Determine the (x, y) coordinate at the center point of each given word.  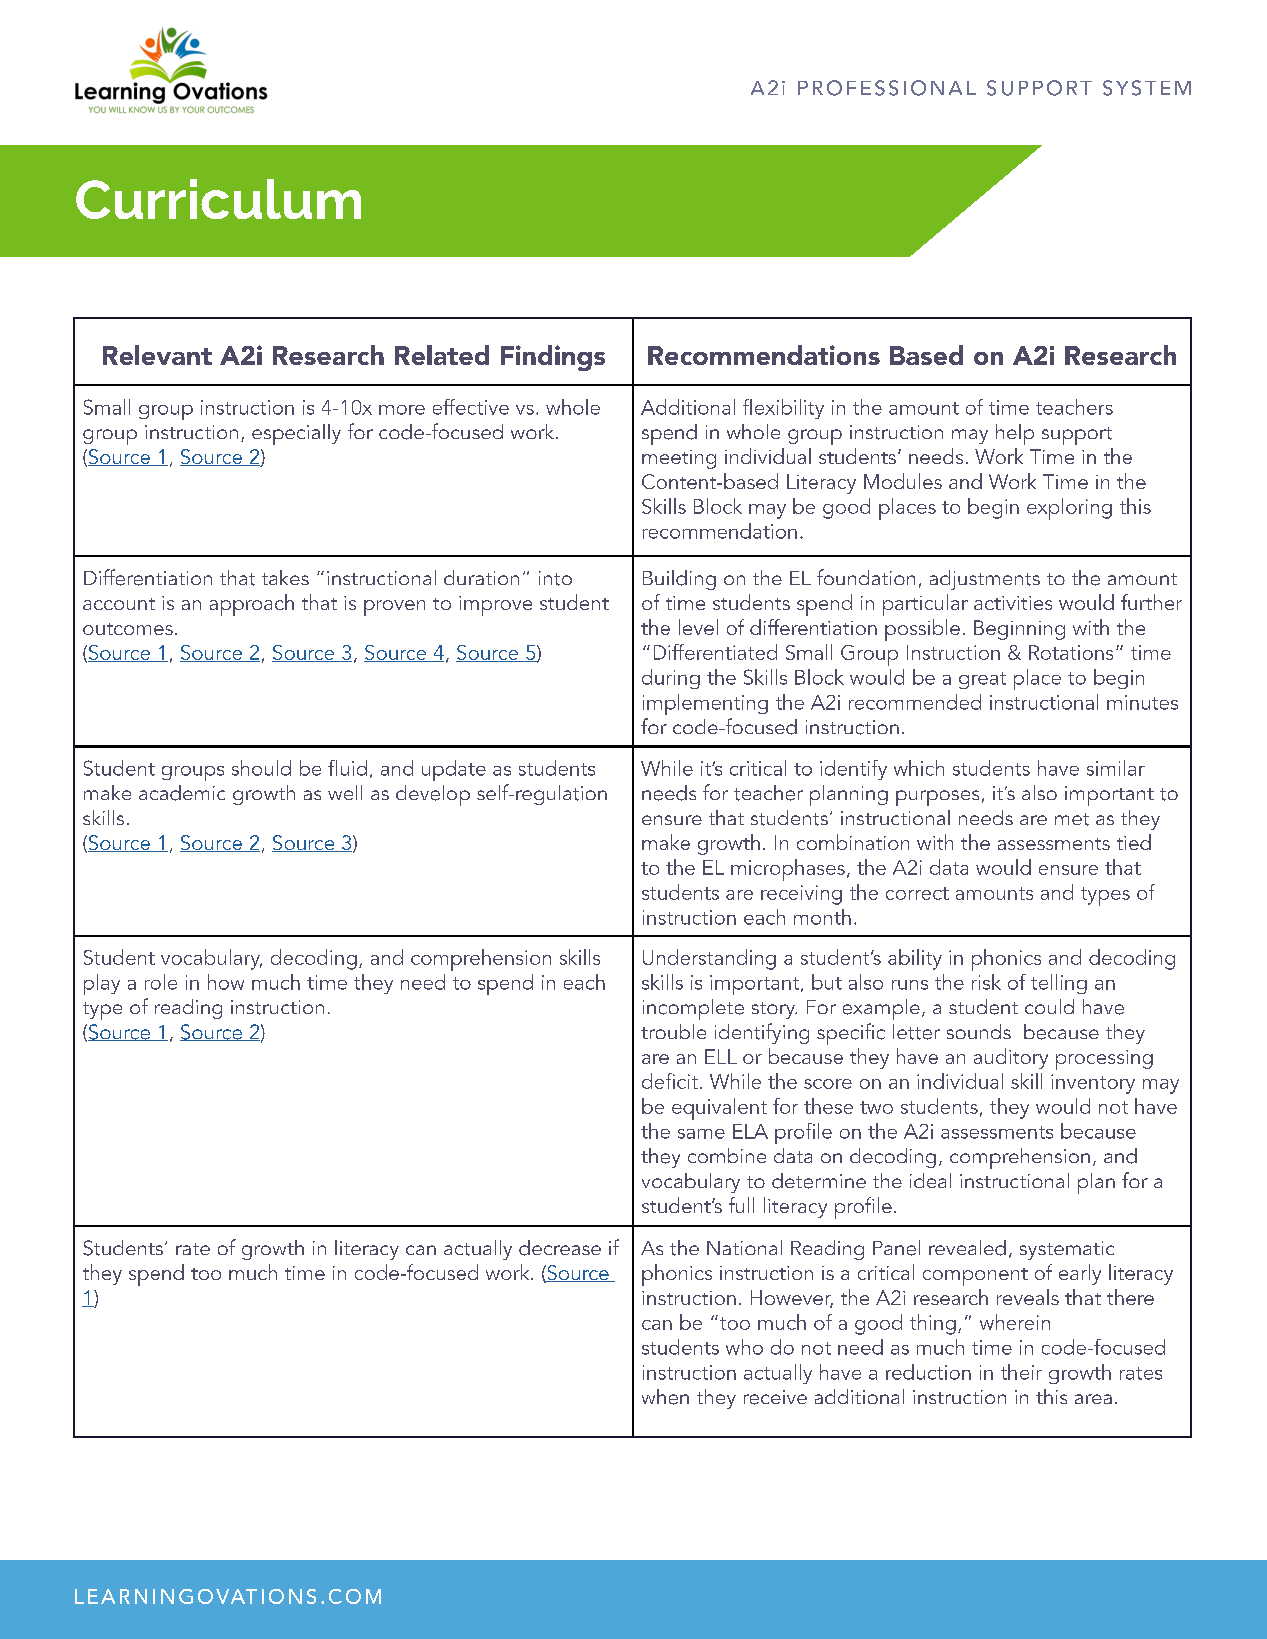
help (1015, 434)
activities (1013, 603)
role (161, 982)
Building (679, 580)
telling (1059, 984)
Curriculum (218, 199)
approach (252, 605)
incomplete (693, 1009)
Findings (553, 358)
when (665, 1397)
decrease (560, 1248)
